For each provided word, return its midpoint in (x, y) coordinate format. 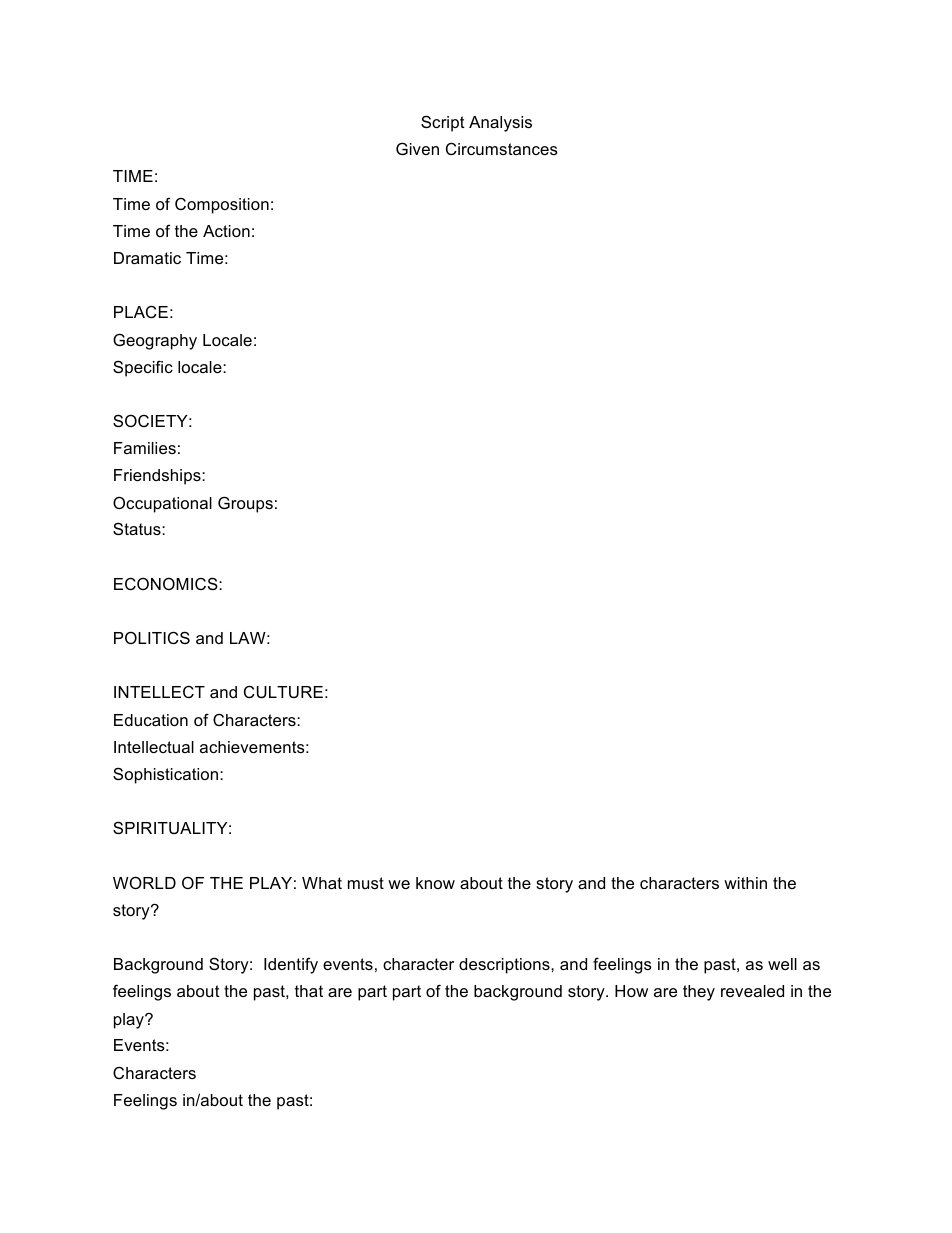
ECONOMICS (167, 583)
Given (417, 148)
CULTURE (283, 691)
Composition (222, 206)
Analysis (500, 124)
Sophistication (167, 775)
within (745, 883)
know (435, 883)
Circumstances (502, 148)
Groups (245, 504)
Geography (155, 341)
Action (226, 231)
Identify (291, 965)
